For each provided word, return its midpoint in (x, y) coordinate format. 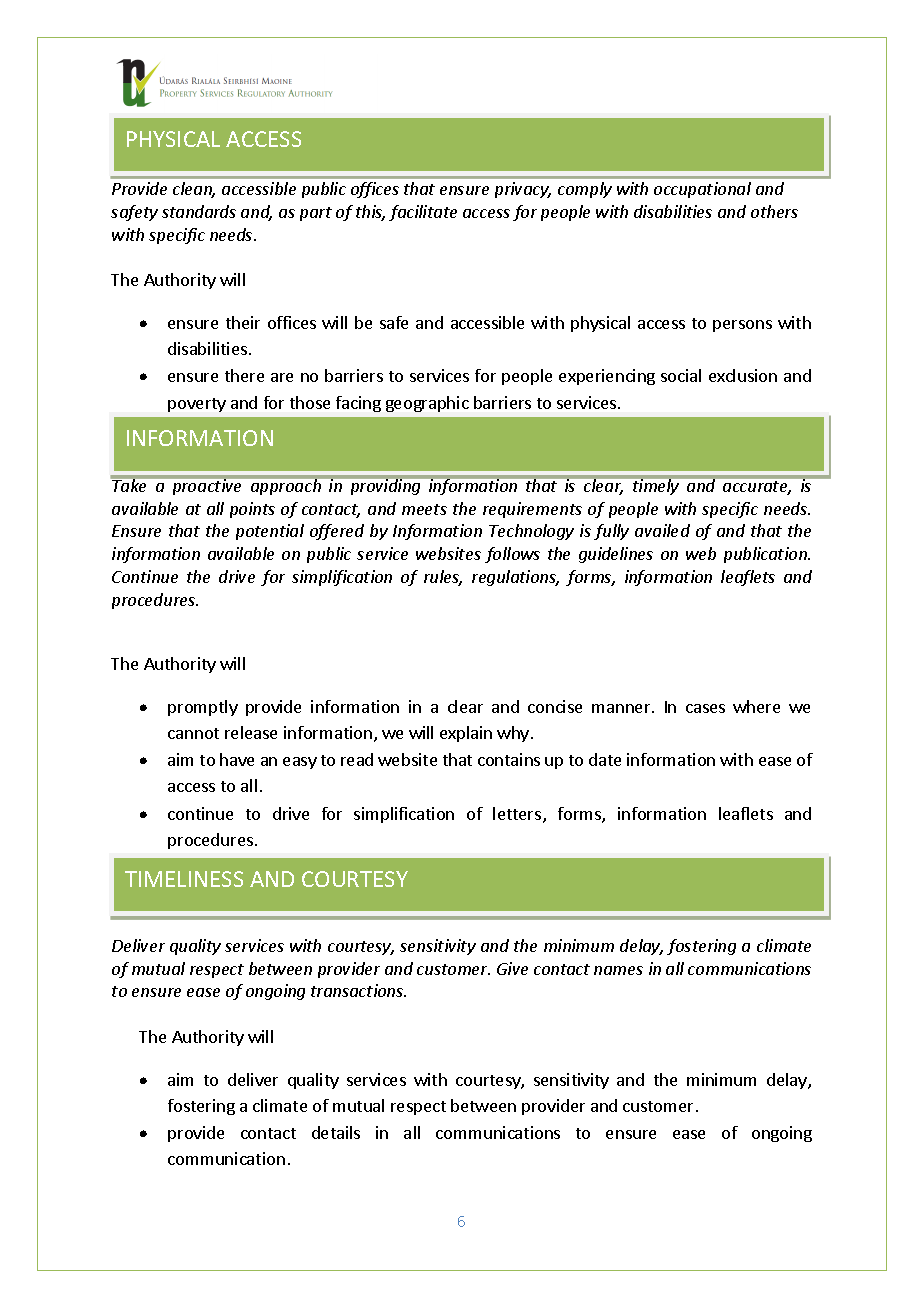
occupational (702, 190)
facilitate (423, 213)
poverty (197, 405)
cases (705, 708)
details (336, 1132)
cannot (193, 733)
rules (443, 578)
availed (662, 530)
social (681, 375)
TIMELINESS (184, 879)
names (618, 970)
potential (270, 532)
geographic (427, 404)
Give (512, 968)
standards (199, 211)
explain (466, 734)
